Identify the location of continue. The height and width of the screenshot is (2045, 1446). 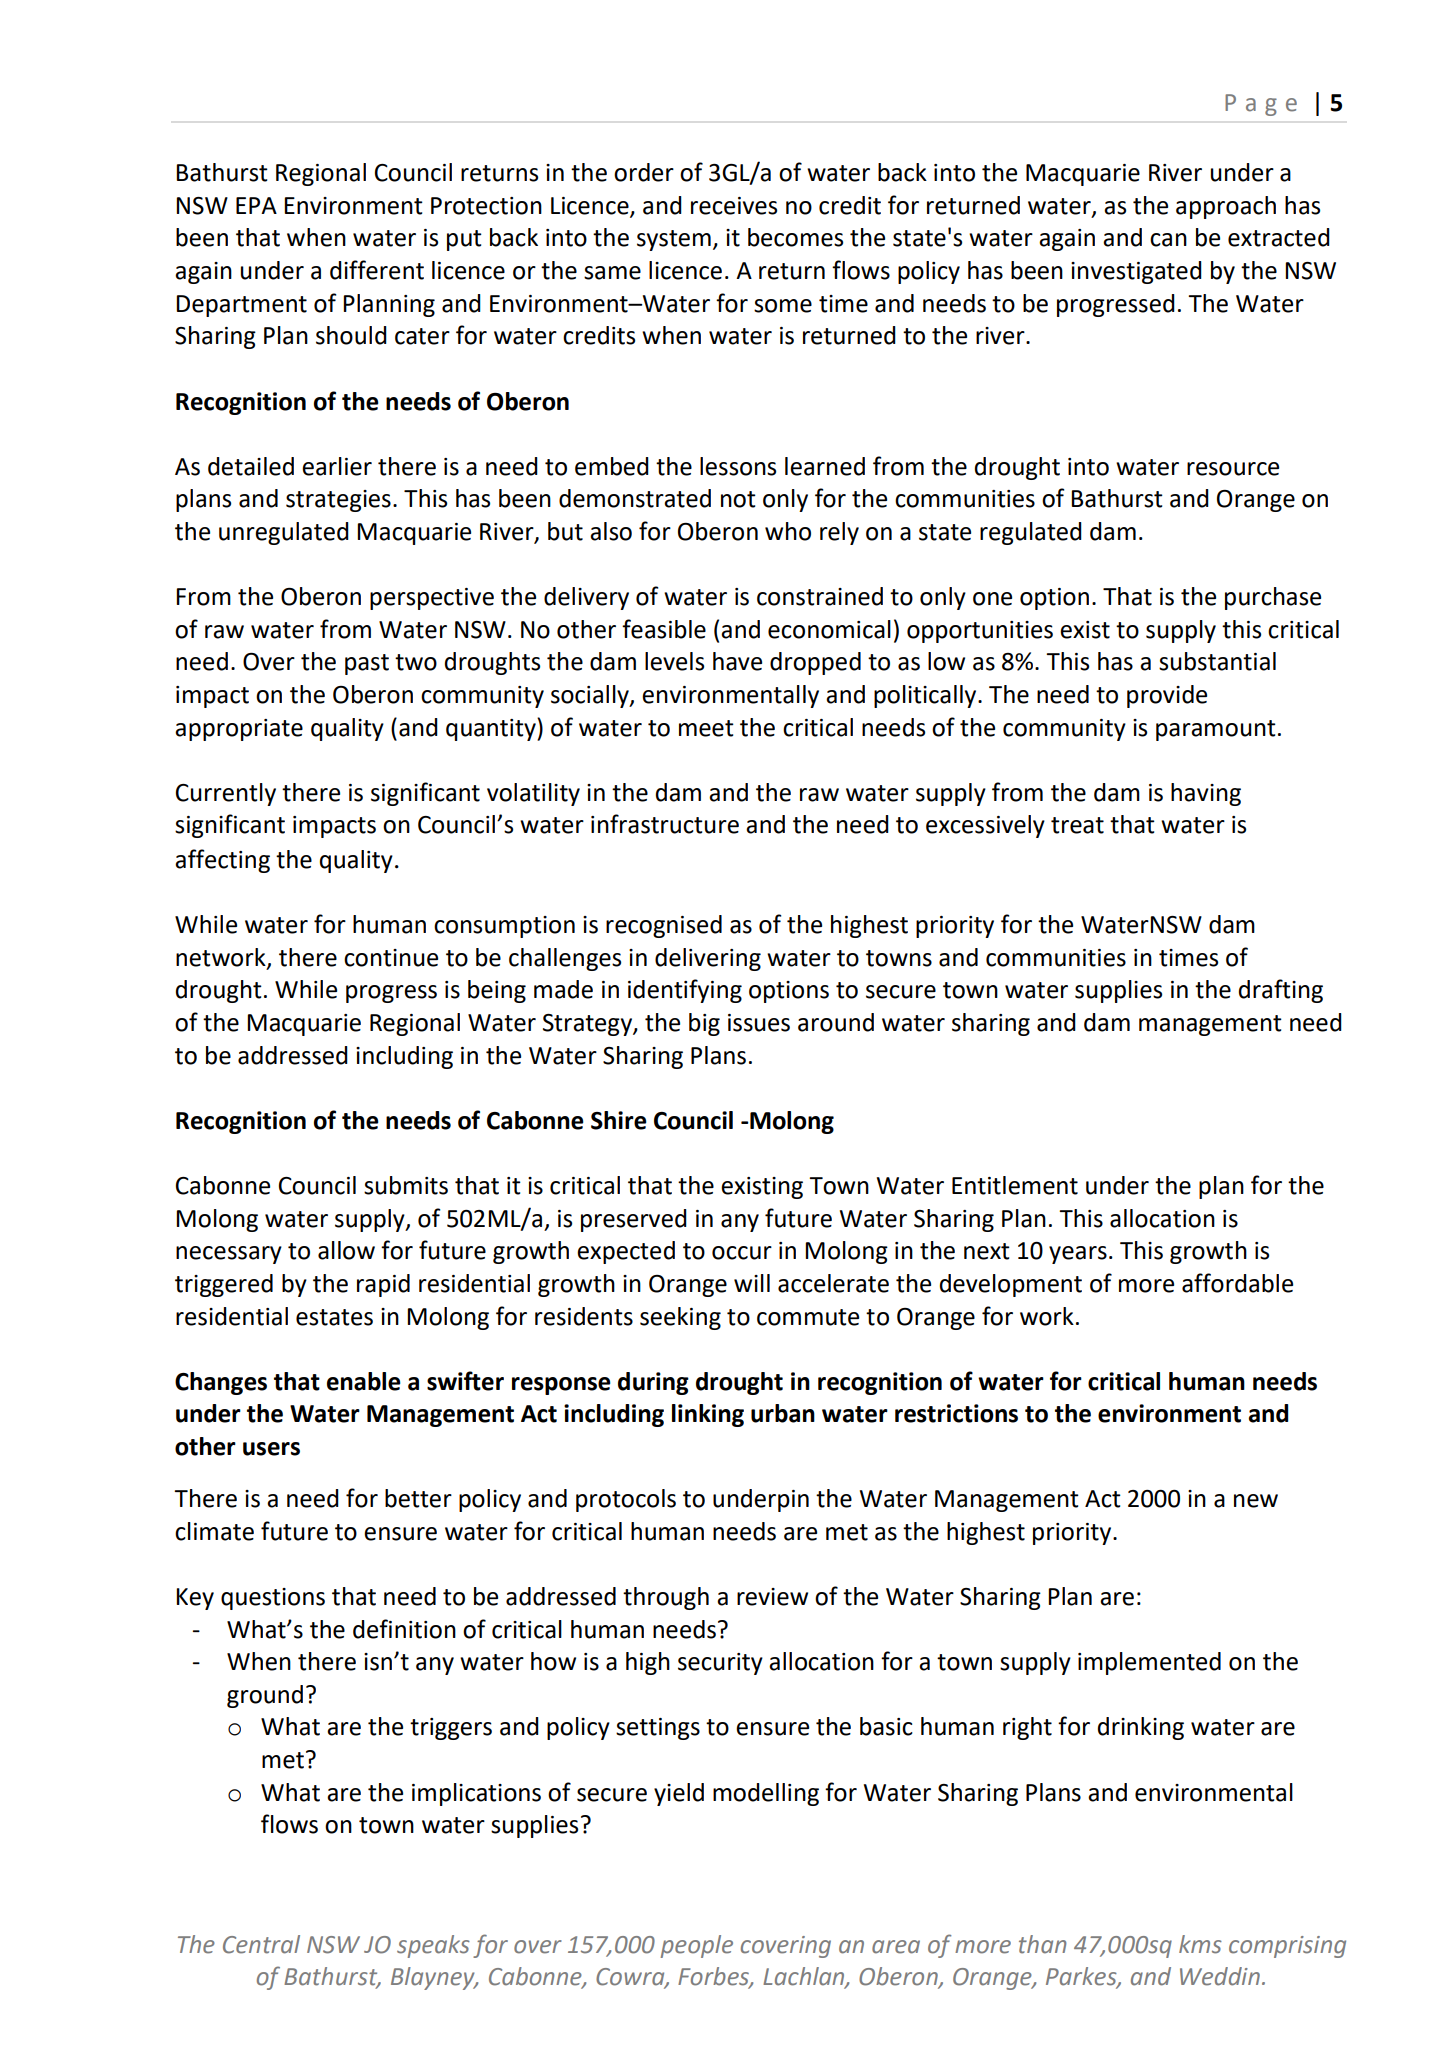
(391, 958).
